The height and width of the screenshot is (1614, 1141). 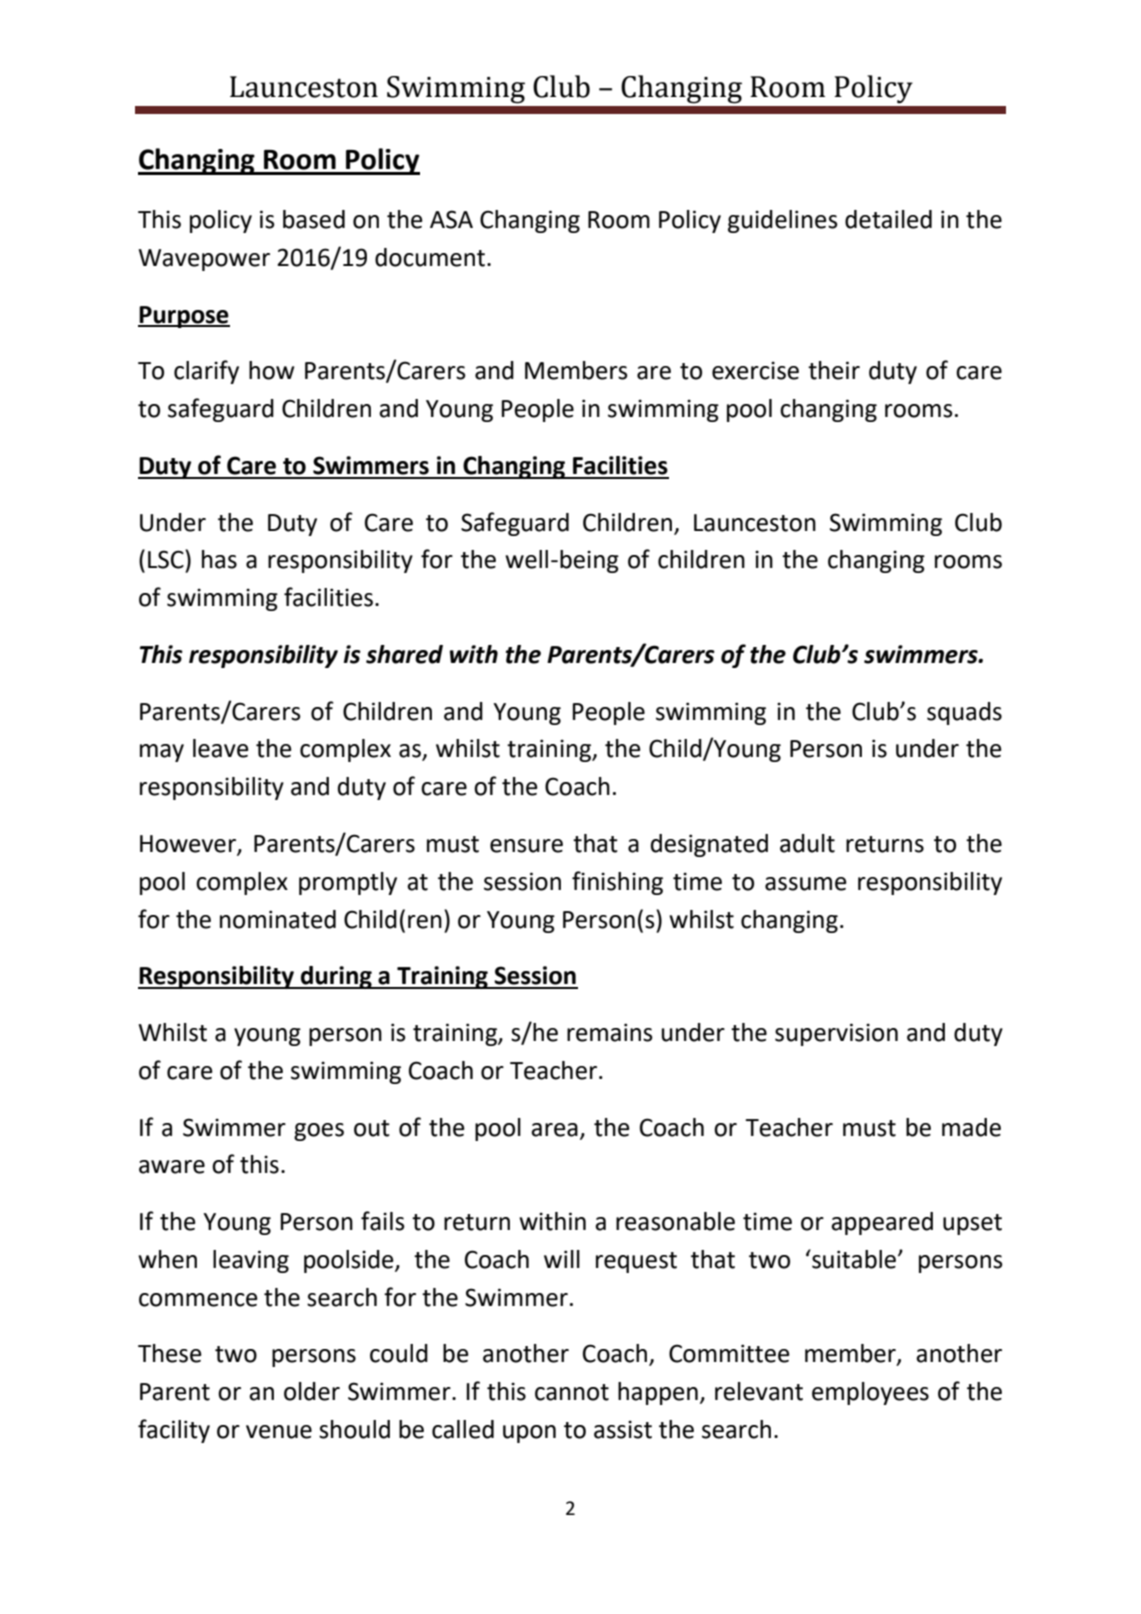 I want to click on venue, so click(x=279, y=1432).
